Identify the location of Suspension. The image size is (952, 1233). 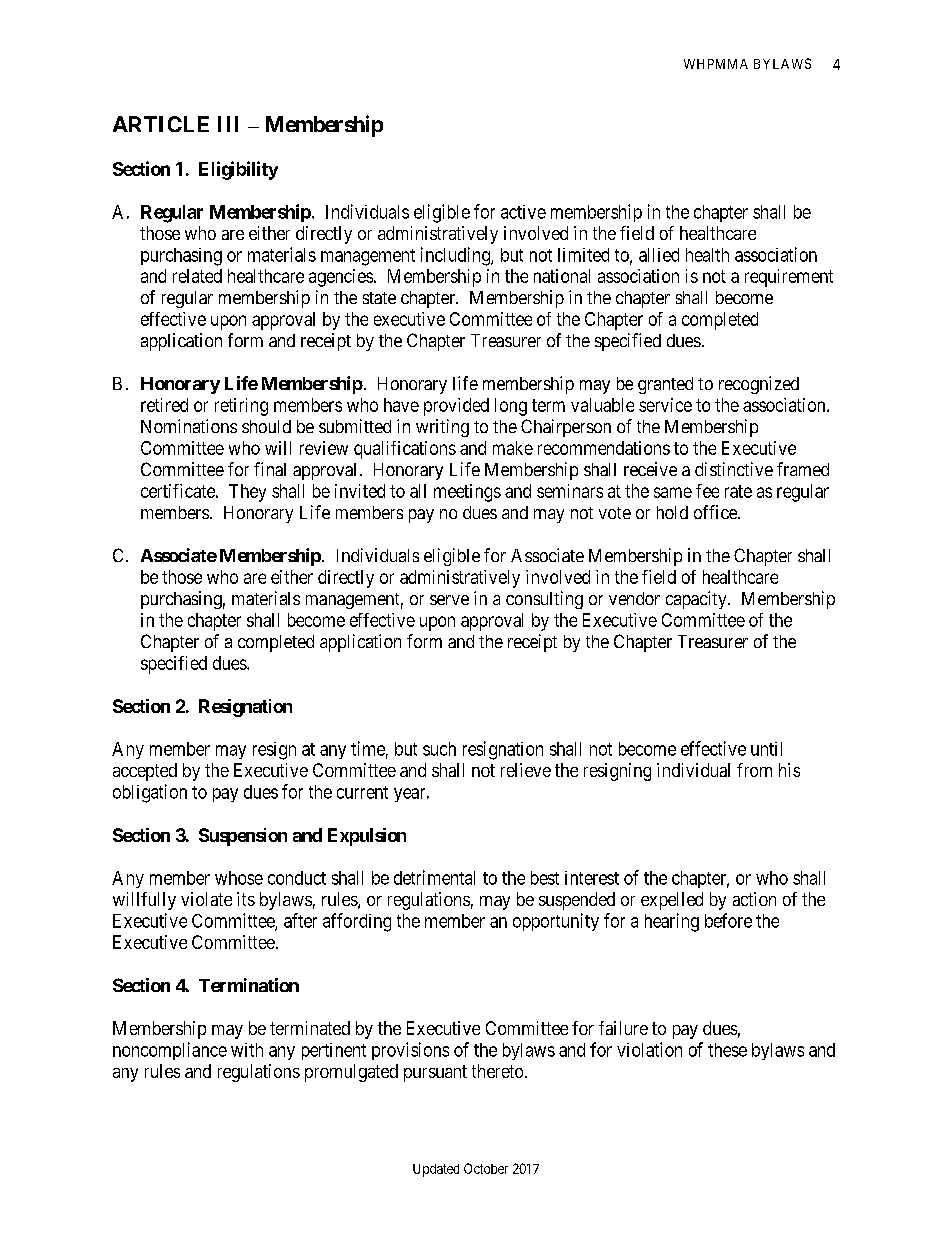
(243, 837).
